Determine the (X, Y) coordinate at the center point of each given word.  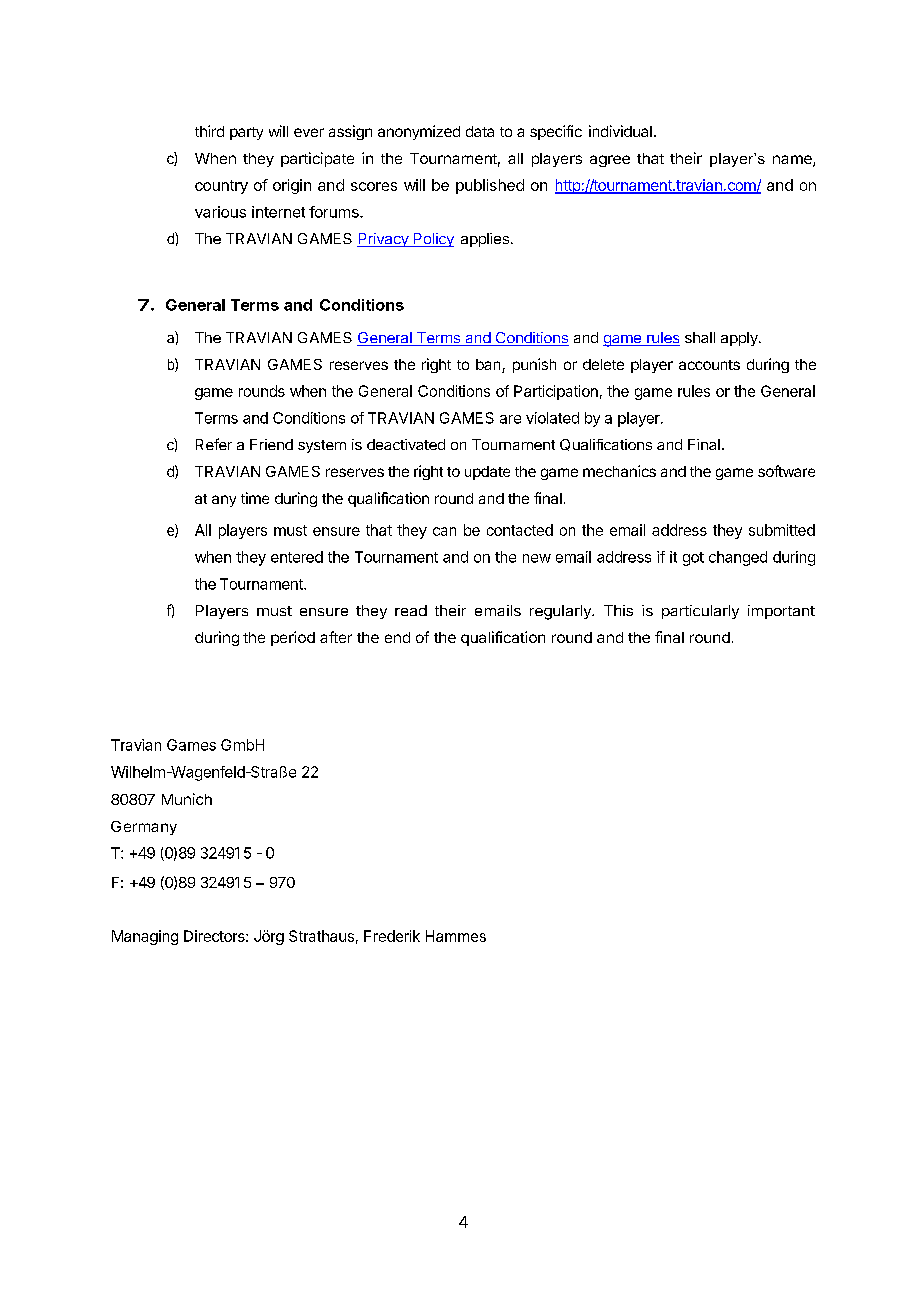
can (444, 531)
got (693, 559)
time (255, 498)
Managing (145, 937)
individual (620, 131)
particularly (700, 612)
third (209, 131)
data (480, 131)
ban (489, 366)
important (781, 612)
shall (700, 337)
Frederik (392, 936)
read (411, 610)
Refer (214, 444)
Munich (187, 799)
